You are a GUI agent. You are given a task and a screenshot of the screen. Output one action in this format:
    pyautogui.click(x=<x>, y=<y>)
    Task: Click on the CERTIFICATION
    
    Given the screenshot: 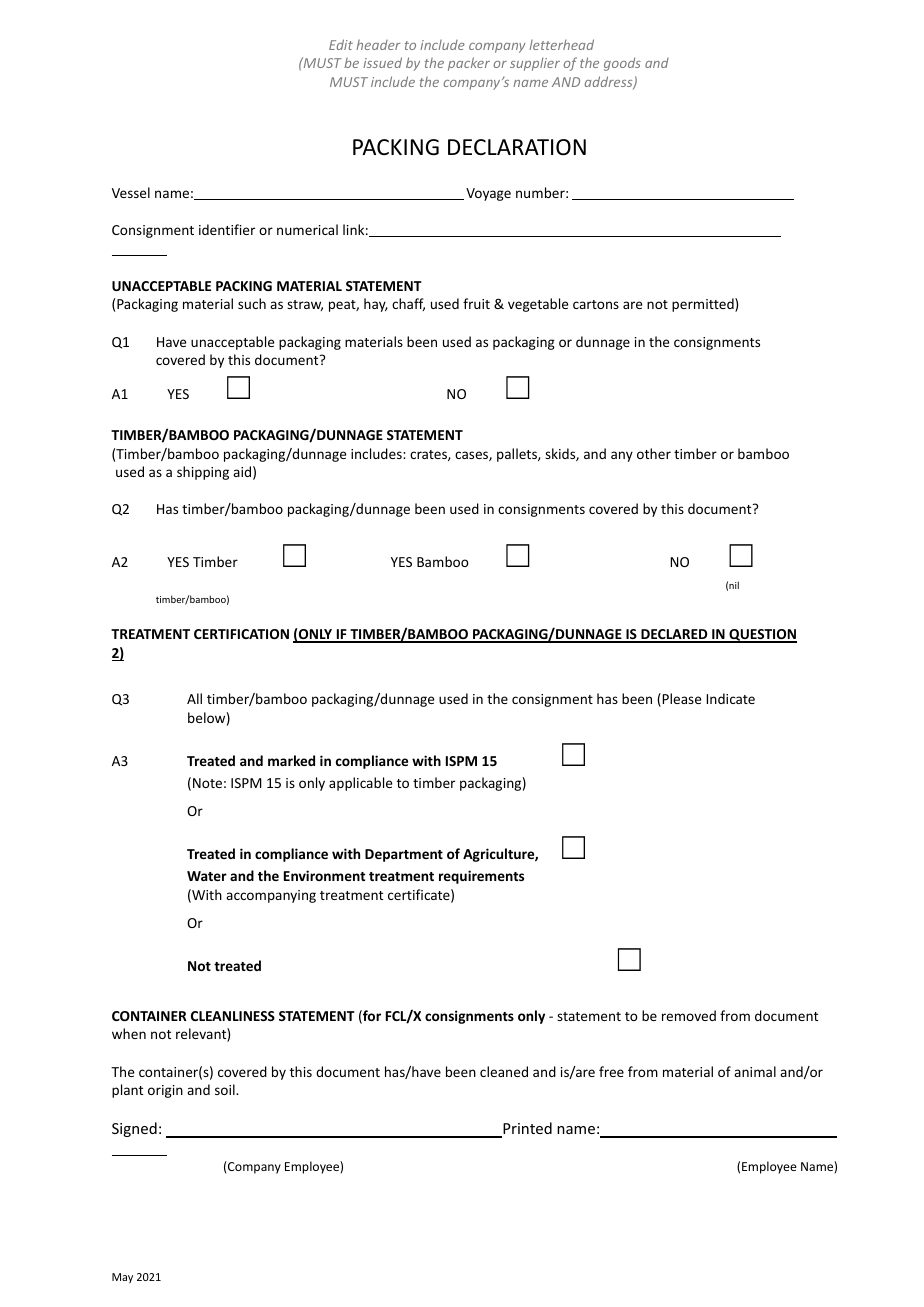 What is the action you would take?
    pyautogui.click(x=241, y=634)
